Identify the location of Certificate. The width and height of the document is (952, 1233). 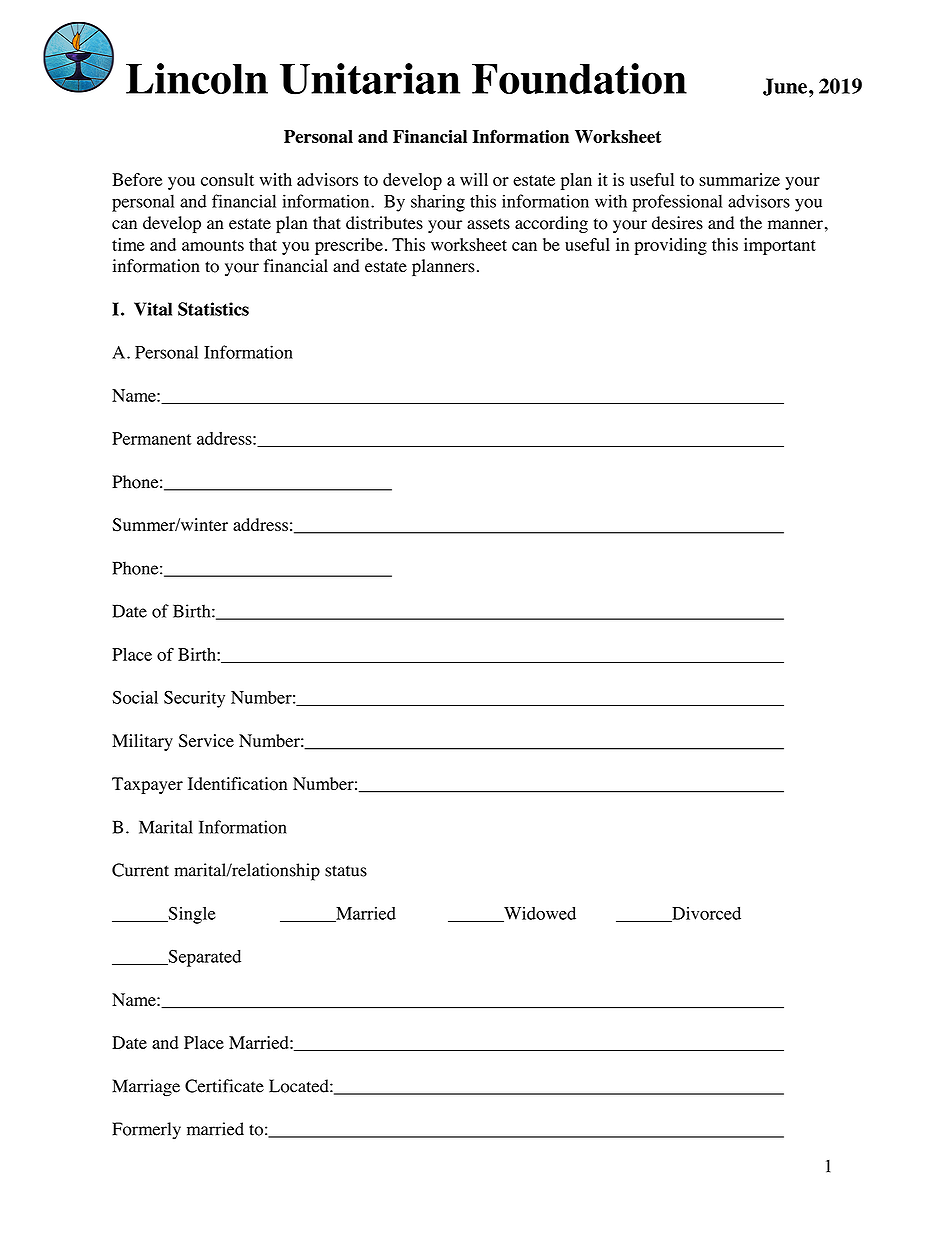
(224, 1086).
